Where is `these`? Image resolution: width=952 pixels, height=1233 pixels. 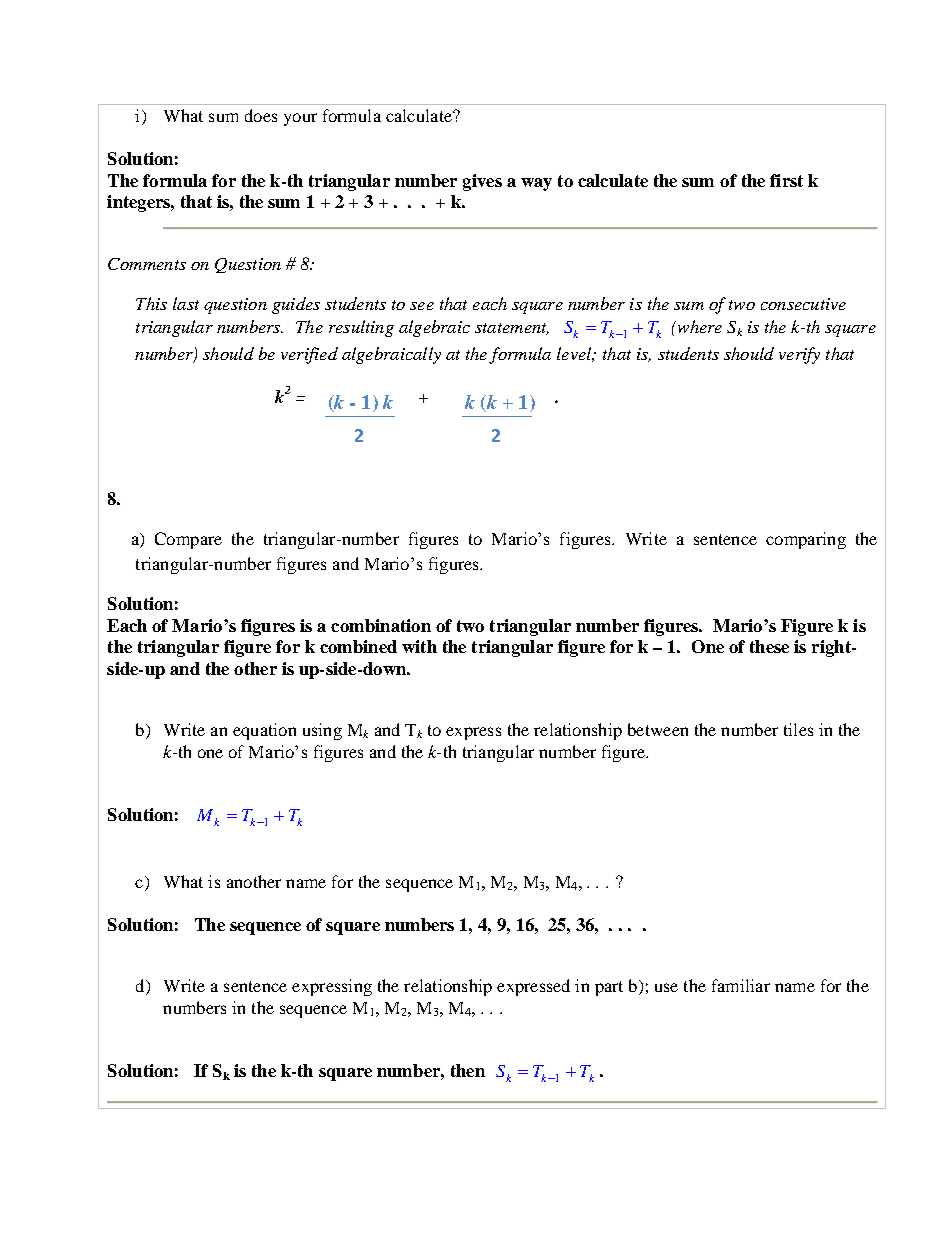 these is located at coordinates (769, 646).
